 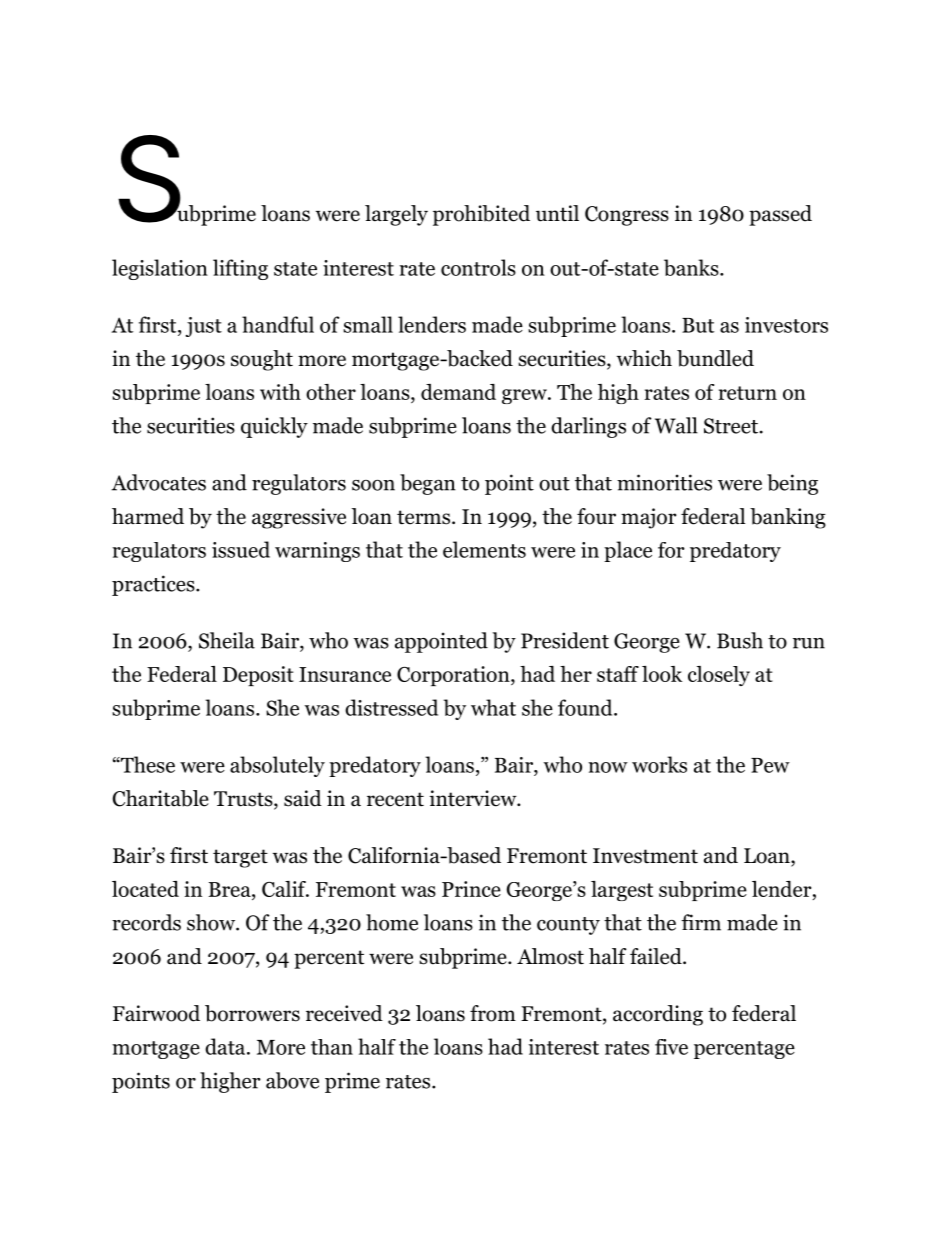 What do you see at coordinates (692, 267) in the screenshot?
I see `banks` at bounding box center [692, 267].
